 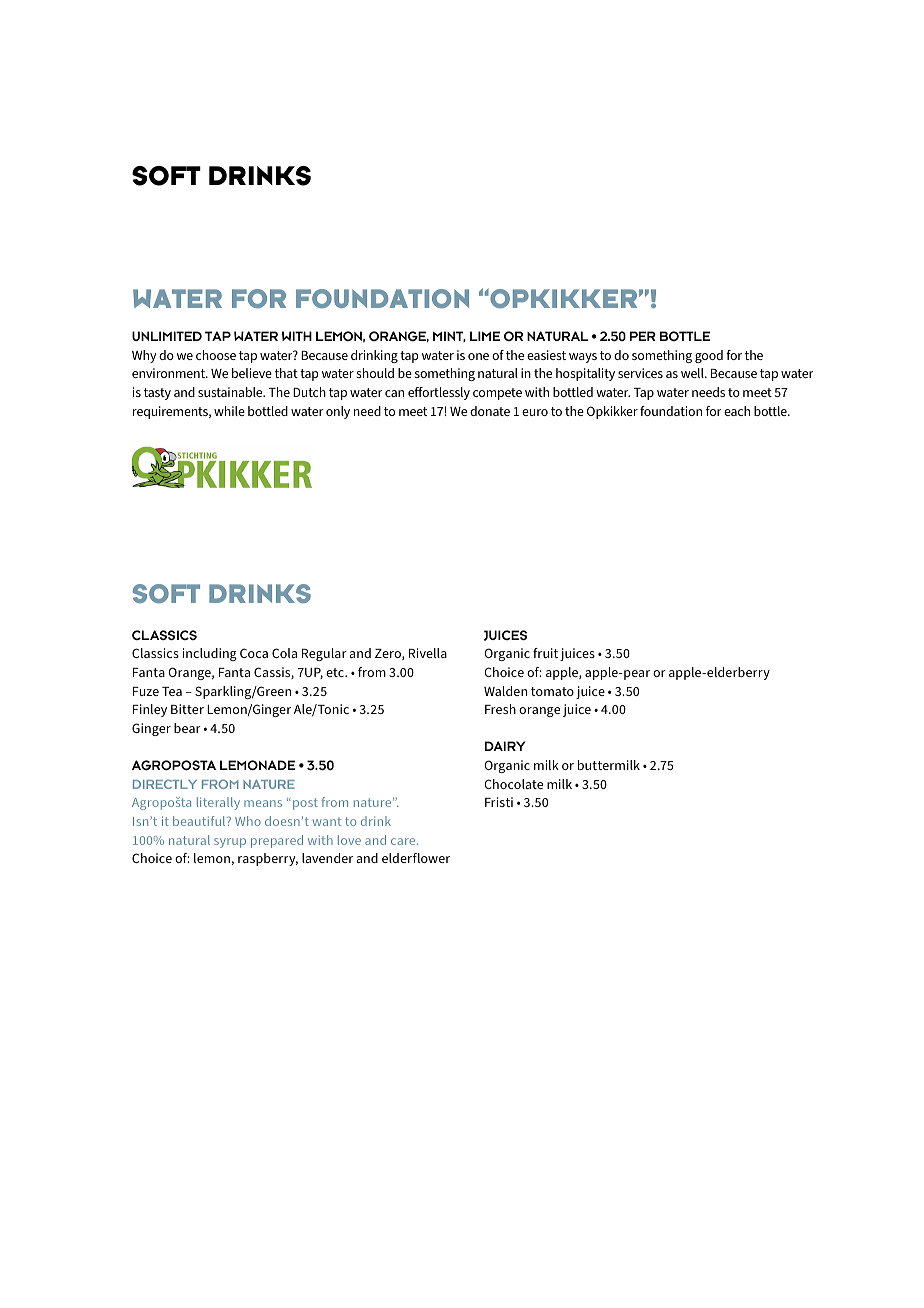 What do you see at coordinates (490, 411) in the image?
I see `donate` at bounding box center [490, 411].
